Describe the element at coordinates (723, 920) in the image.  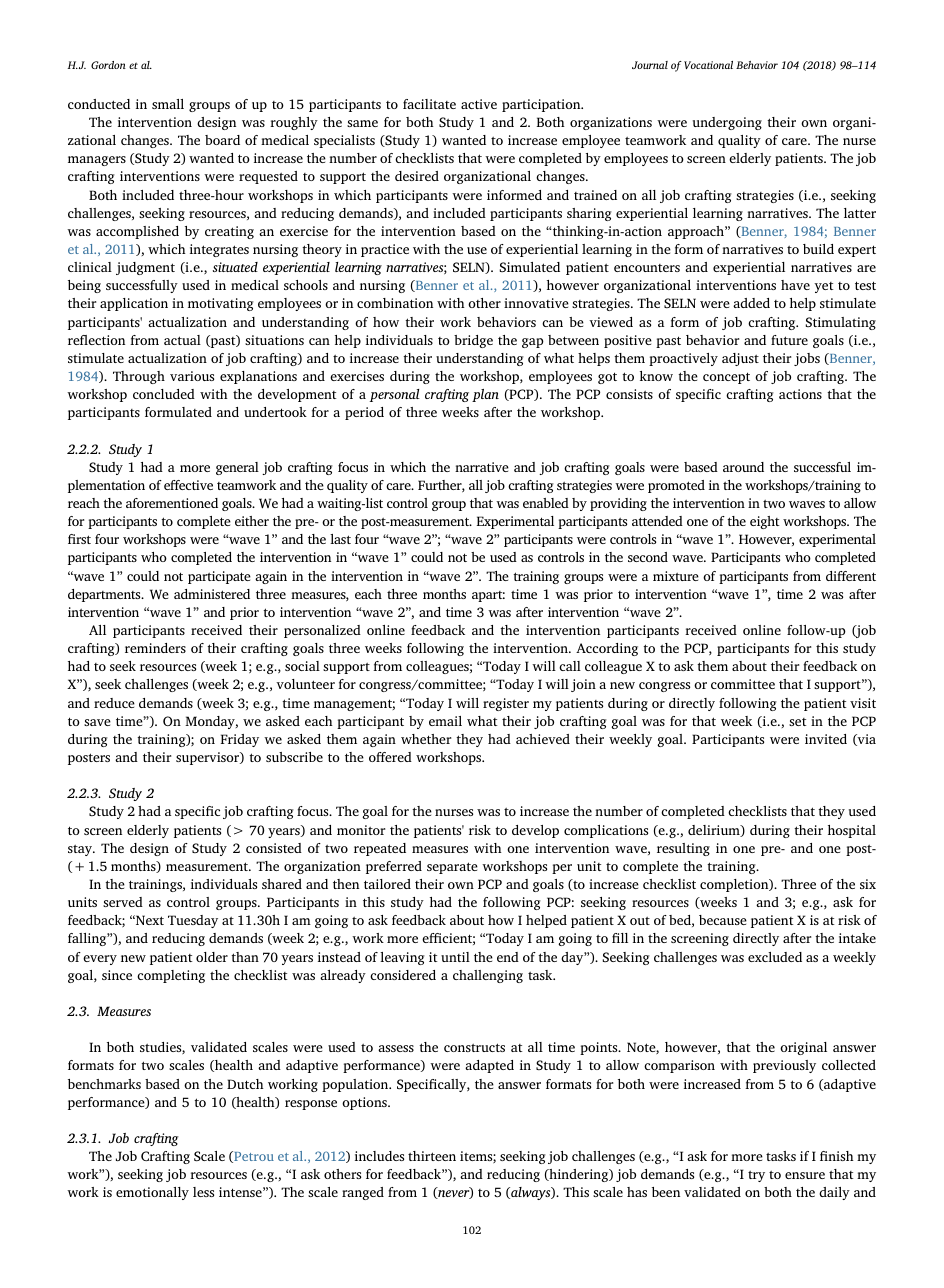
I see `because` at that location.
